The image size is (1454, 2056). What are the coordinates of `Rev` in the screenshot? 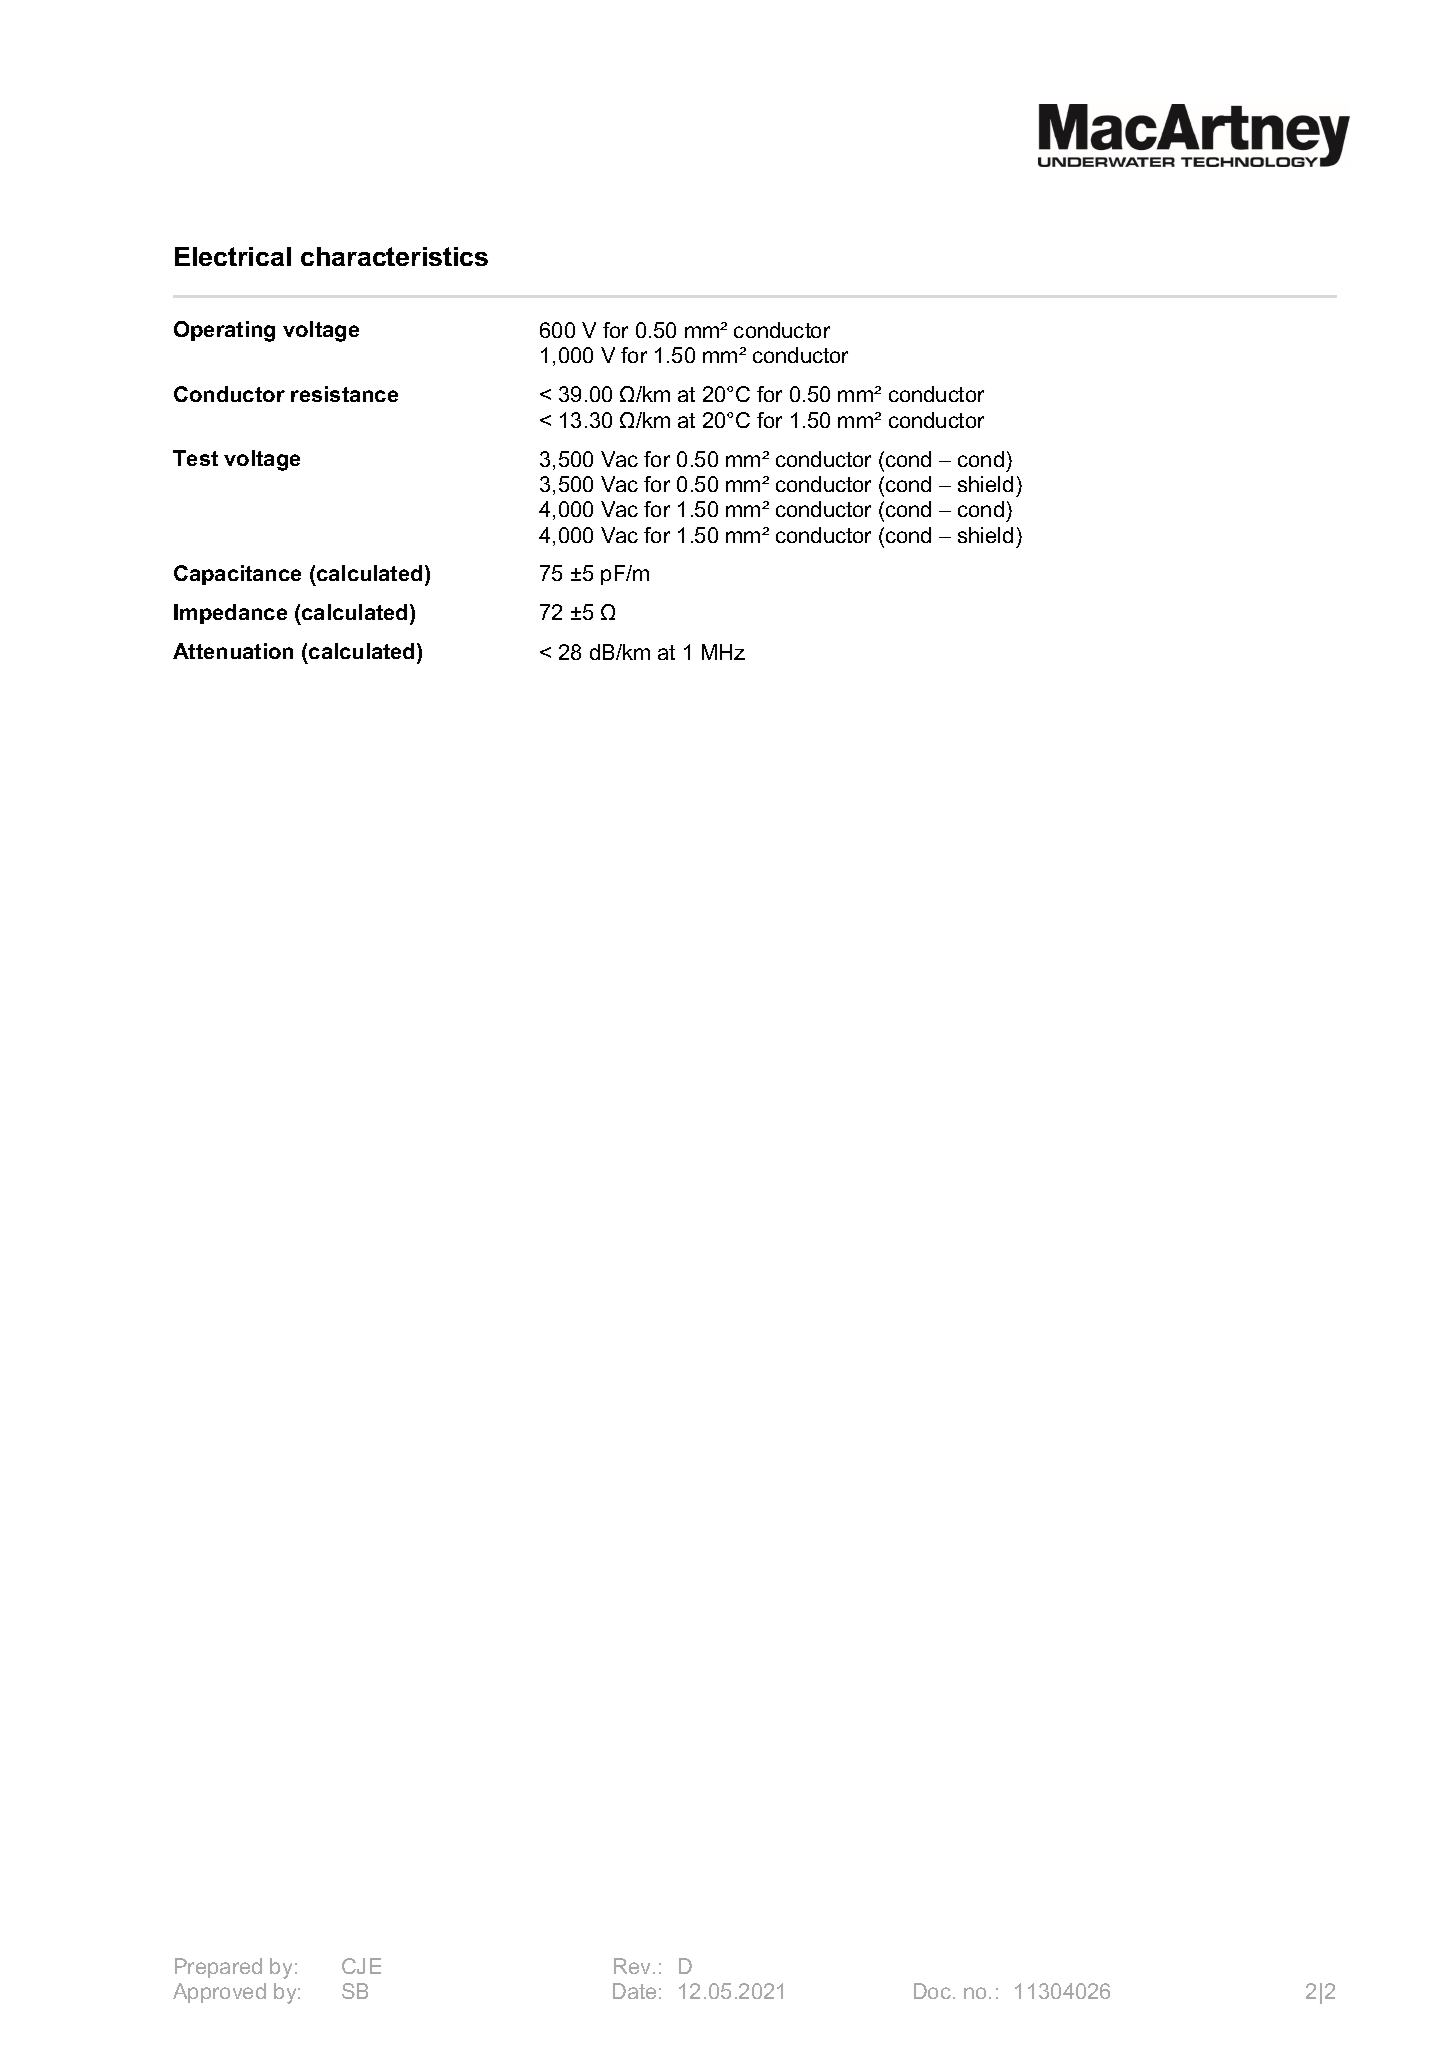 It's located at (634, 1966).
